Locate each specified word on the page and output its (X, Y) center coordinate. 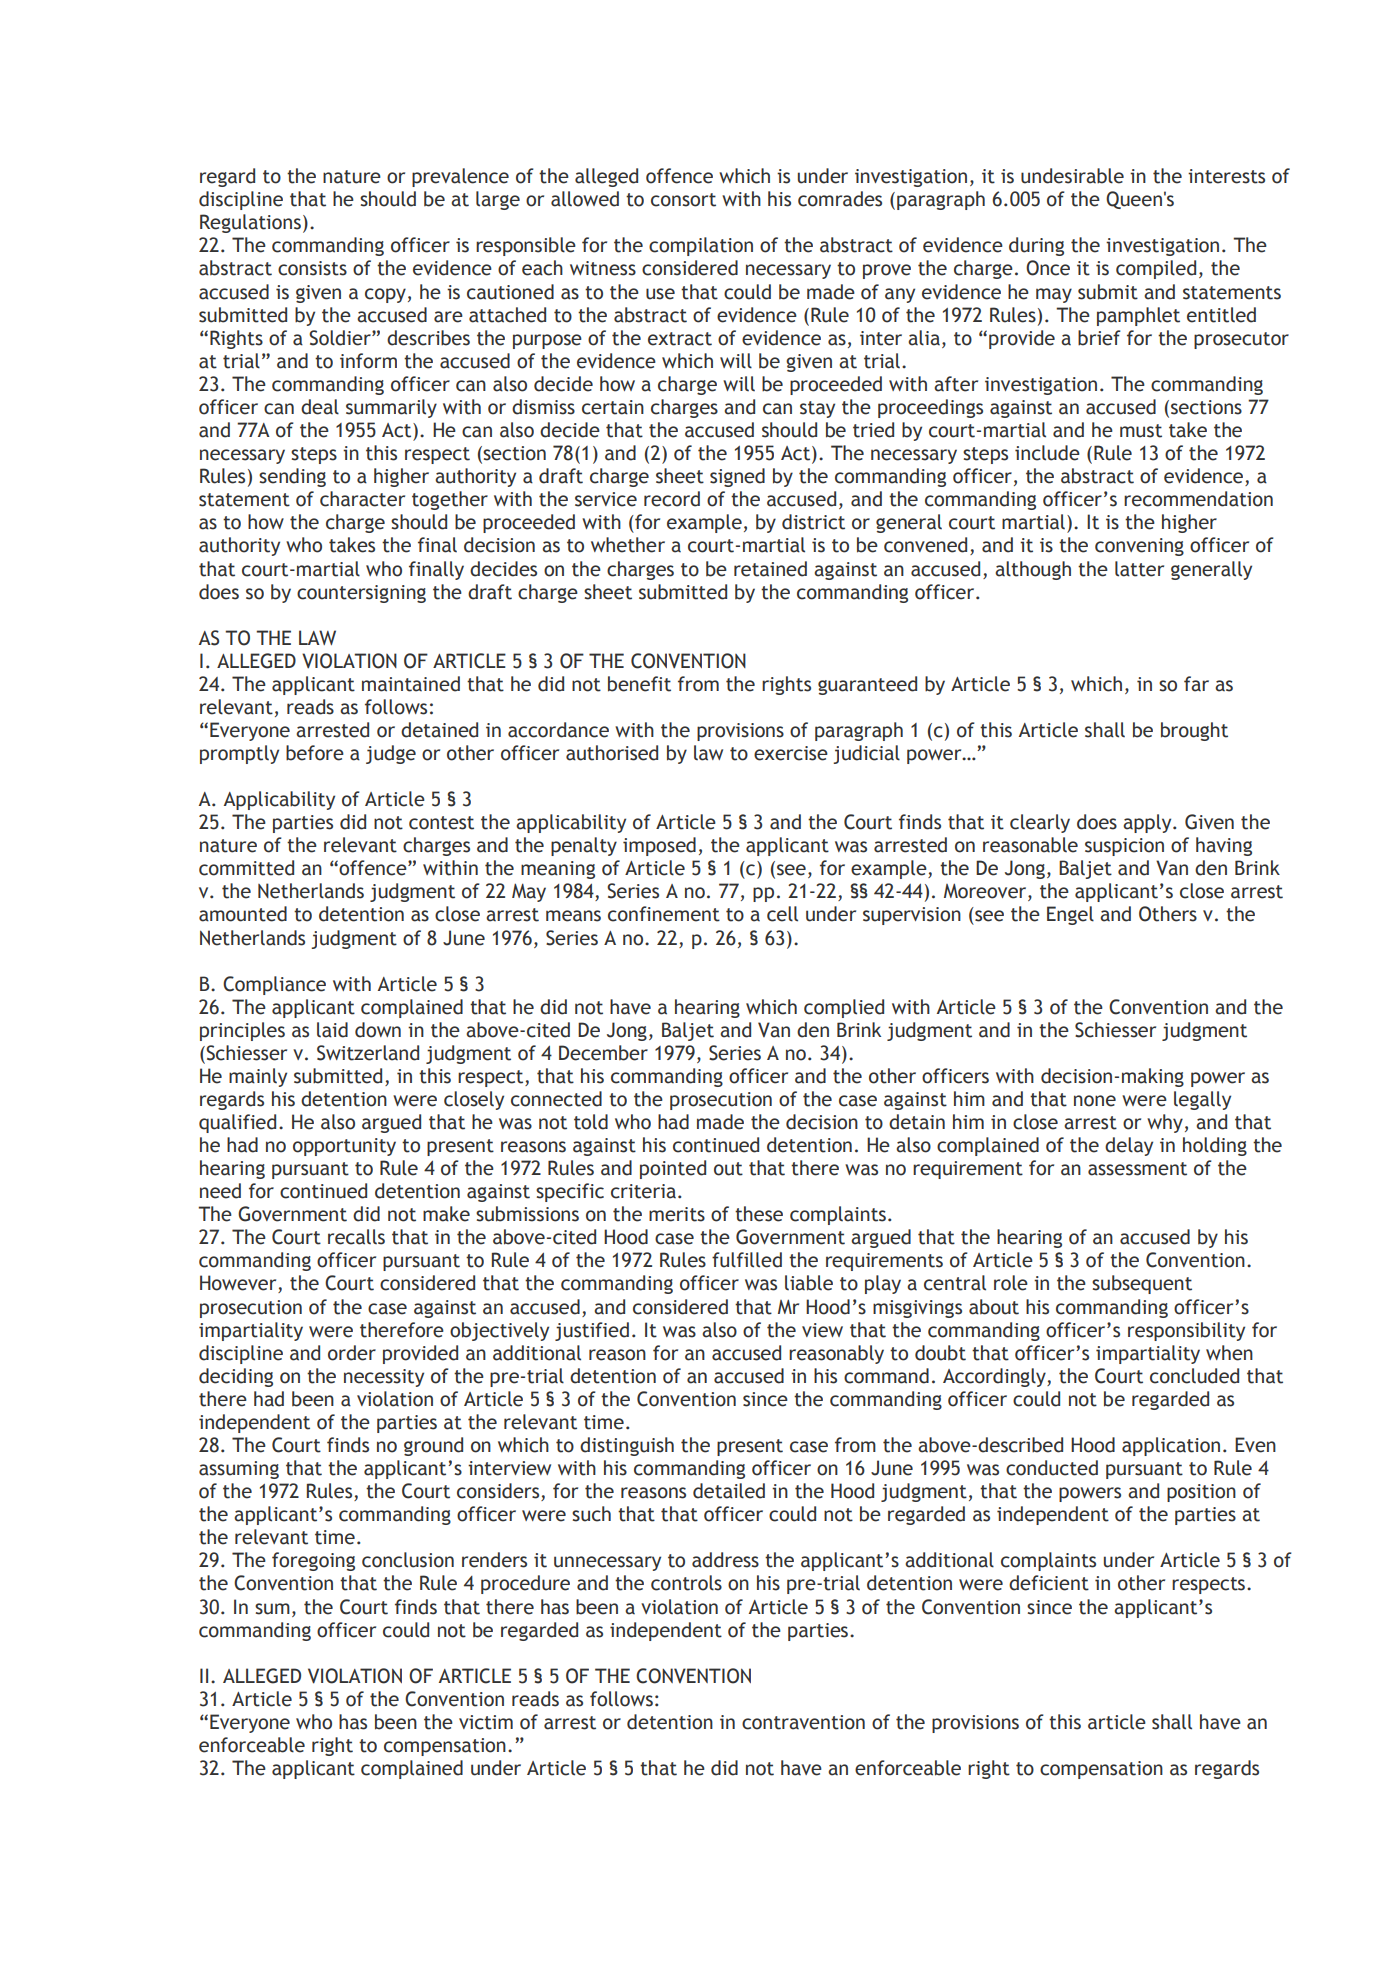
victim (486, 1722)
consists (312, 268)
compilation (701, 246)
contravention (803, 1722)
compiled (1156, 269)
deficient (1049, 1583)
